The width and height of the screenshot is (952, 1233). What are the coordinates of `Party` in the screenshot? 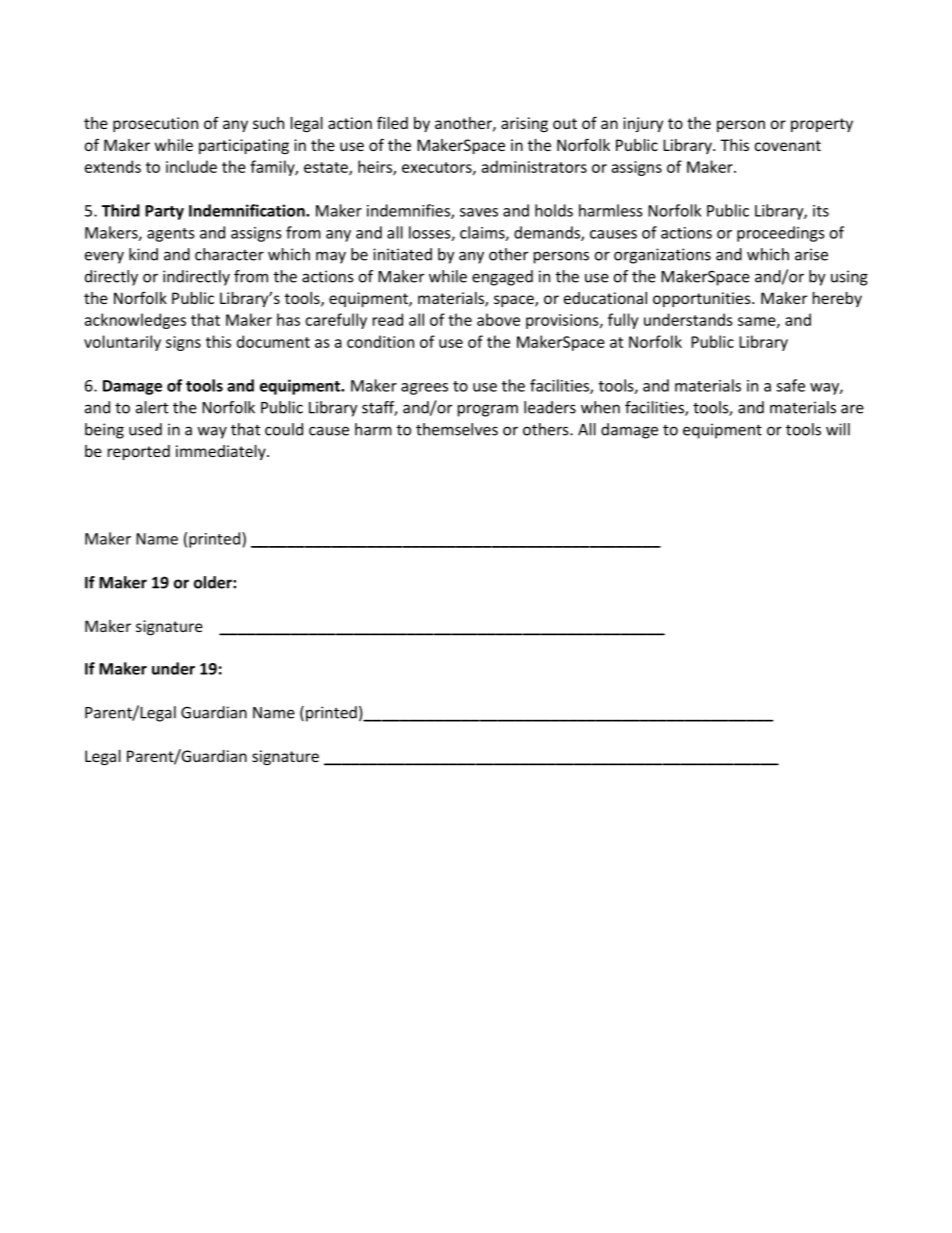 It's located at (164, 212).
